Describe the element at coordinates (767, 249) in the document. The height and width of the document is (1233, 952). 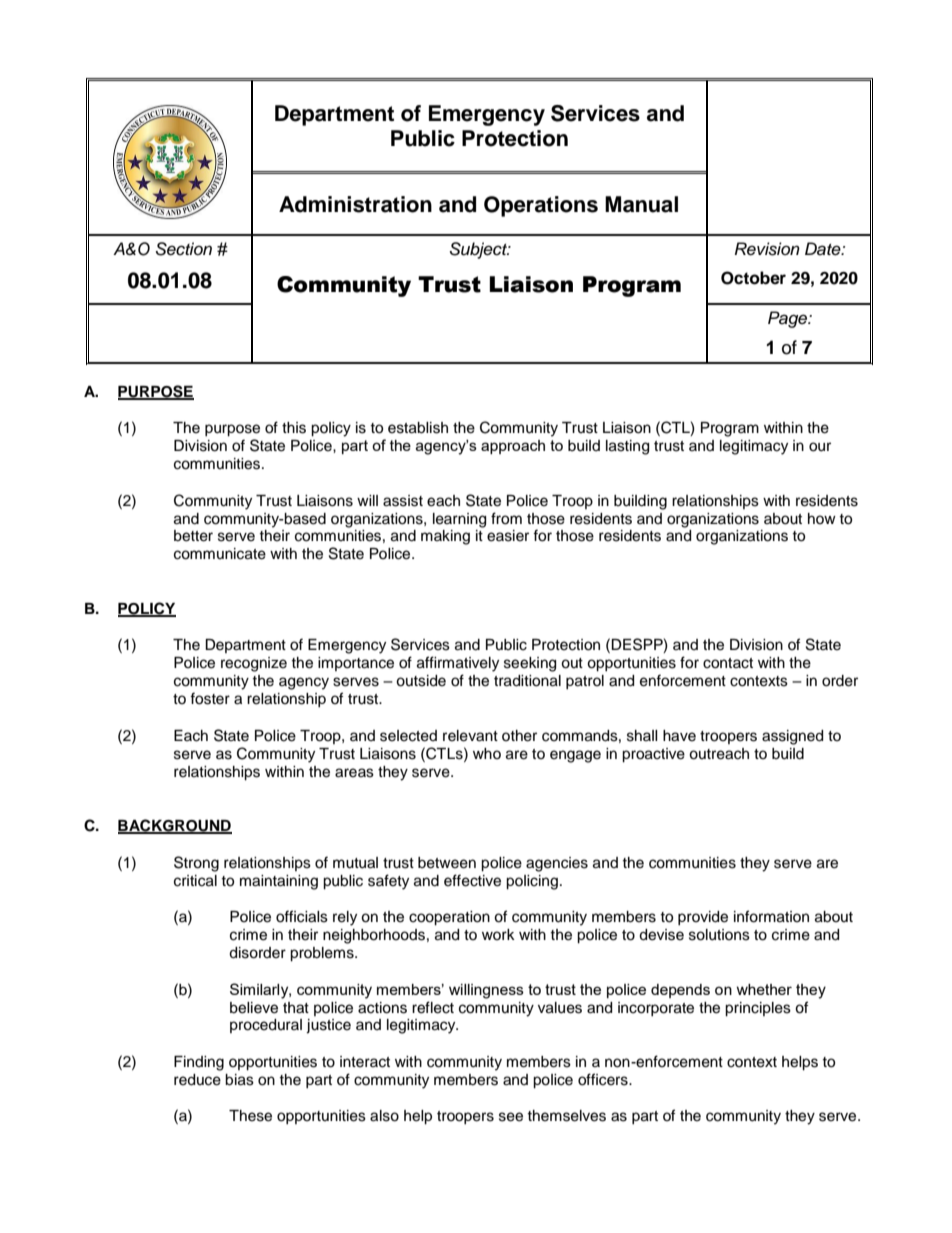
I see `Revision` at that location.
